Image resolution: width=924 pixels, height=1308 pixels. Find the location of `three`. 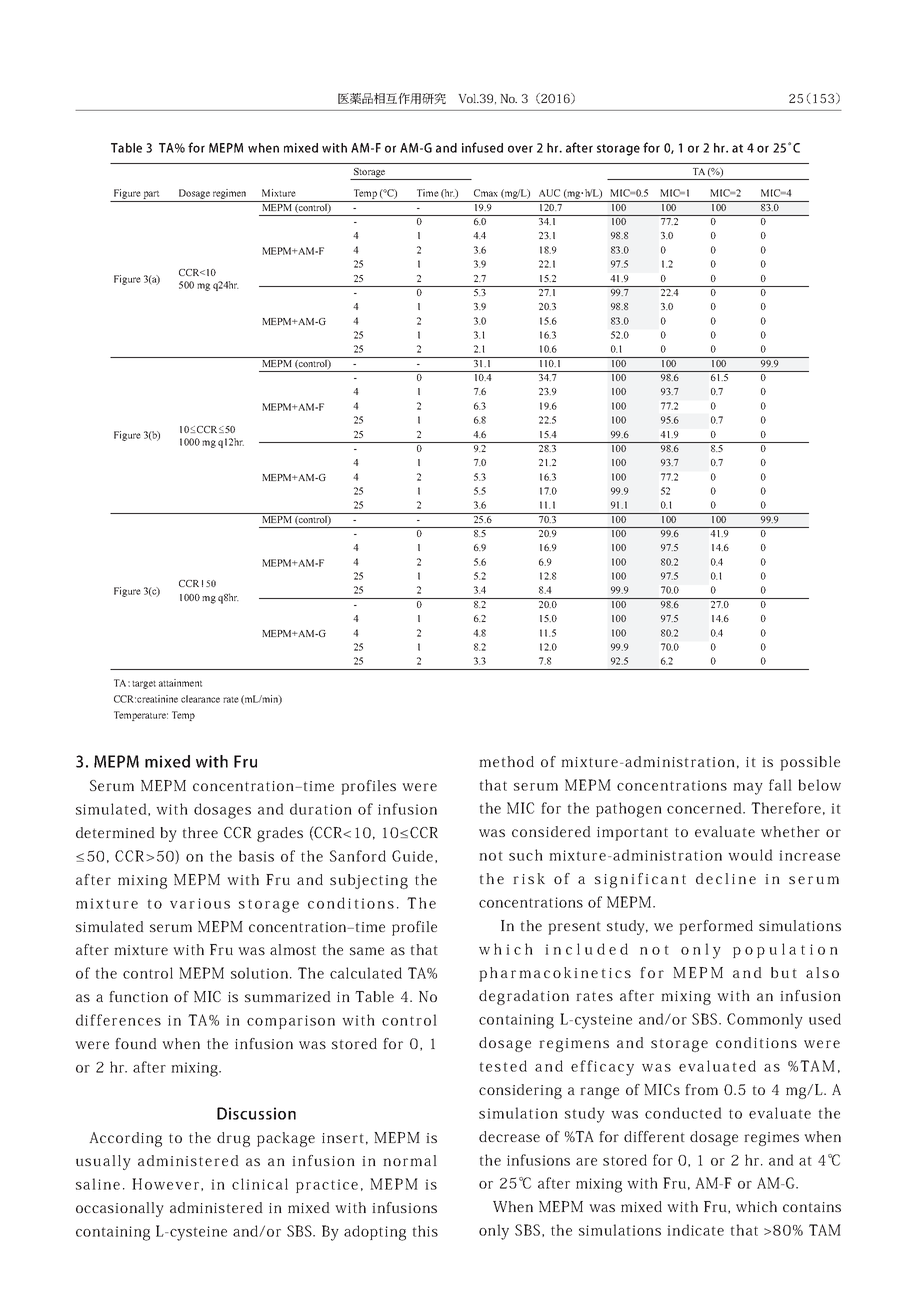

three is located at coordinates (200, 832).
